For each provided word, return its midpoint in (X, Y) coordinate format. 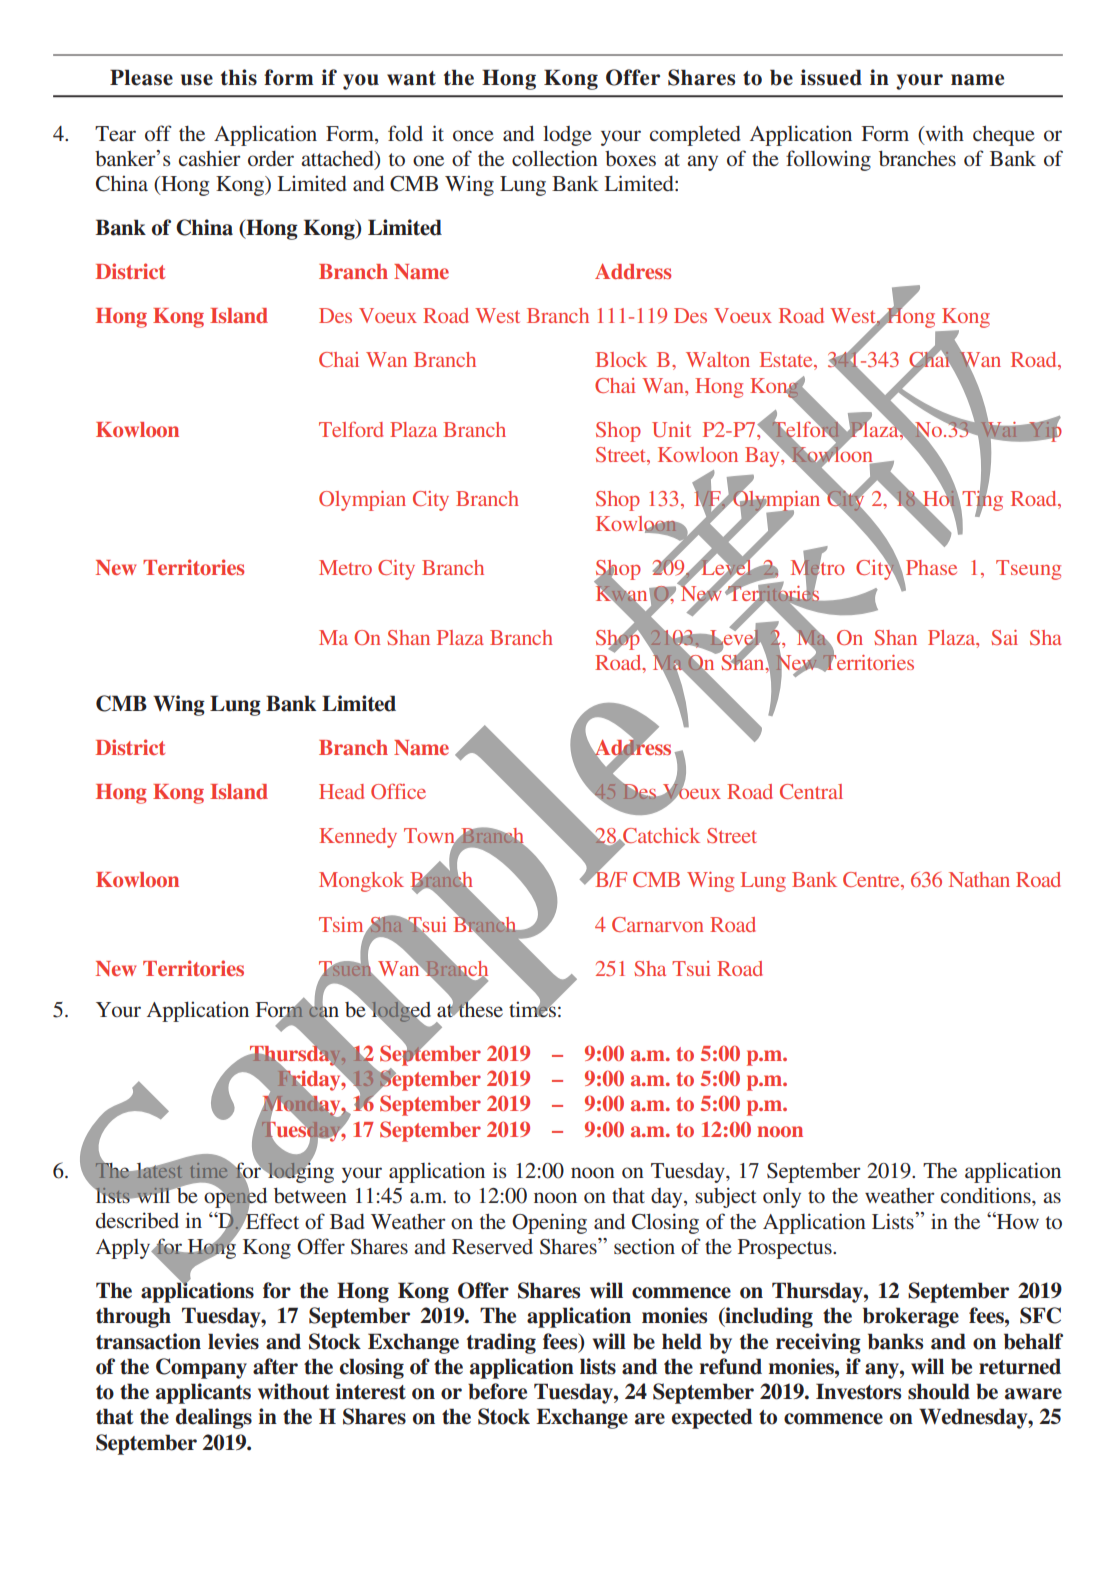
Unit (671, 429)
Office (398, 791)
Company (201, 1368)
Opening (549, 1223)
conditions (987, 1195)
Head (341, 791)
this (239, 77)
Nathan (979, 879)
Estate (787, 361)
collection (555, 158)
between (310, 1196)
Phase (931, 567)
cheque (1004, 136)
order (271, 158)
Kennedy (358, 838)
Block (621, 359)
